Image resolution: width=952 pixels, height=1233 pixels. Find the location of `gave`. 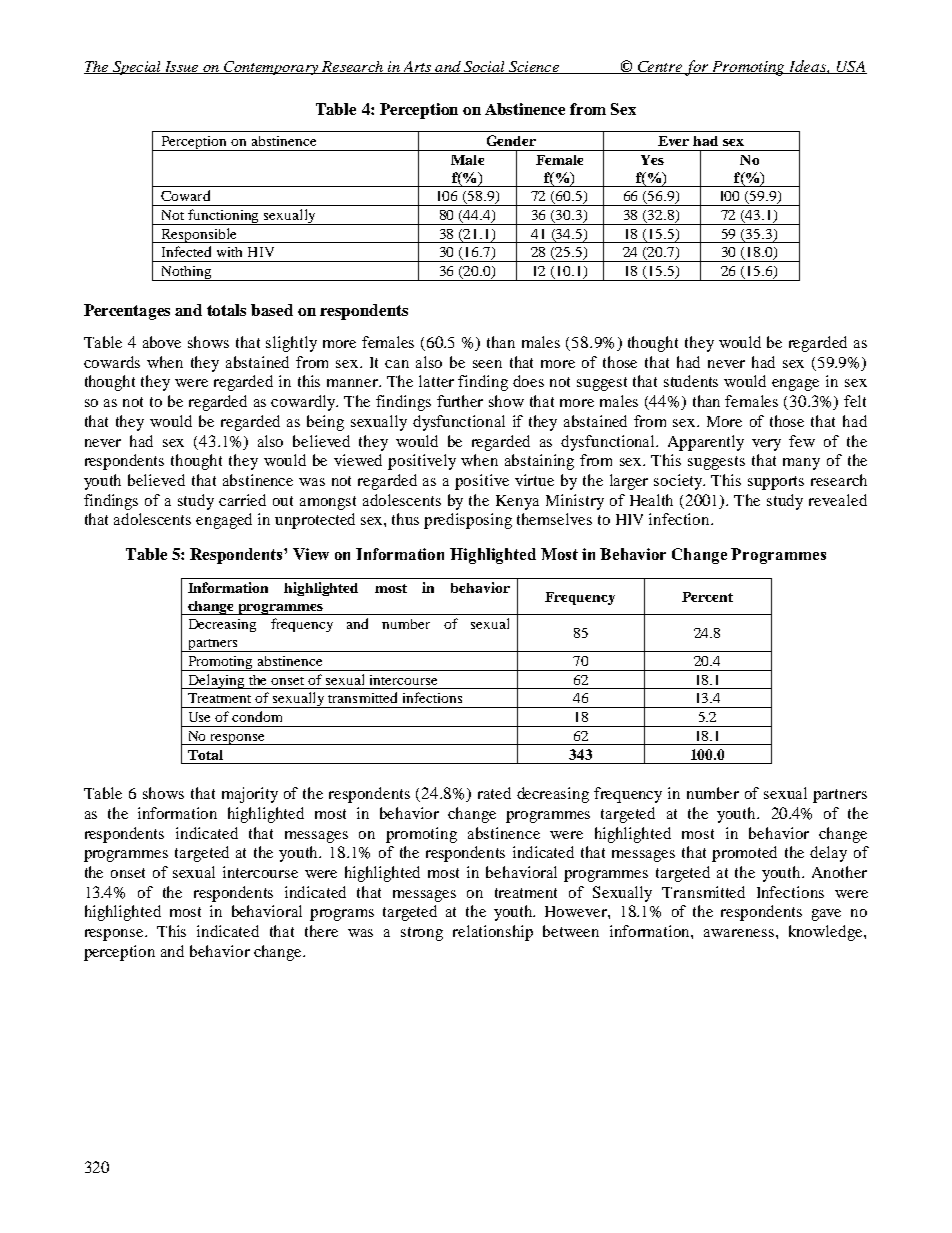

gave is located at coordinates (826, 915).
